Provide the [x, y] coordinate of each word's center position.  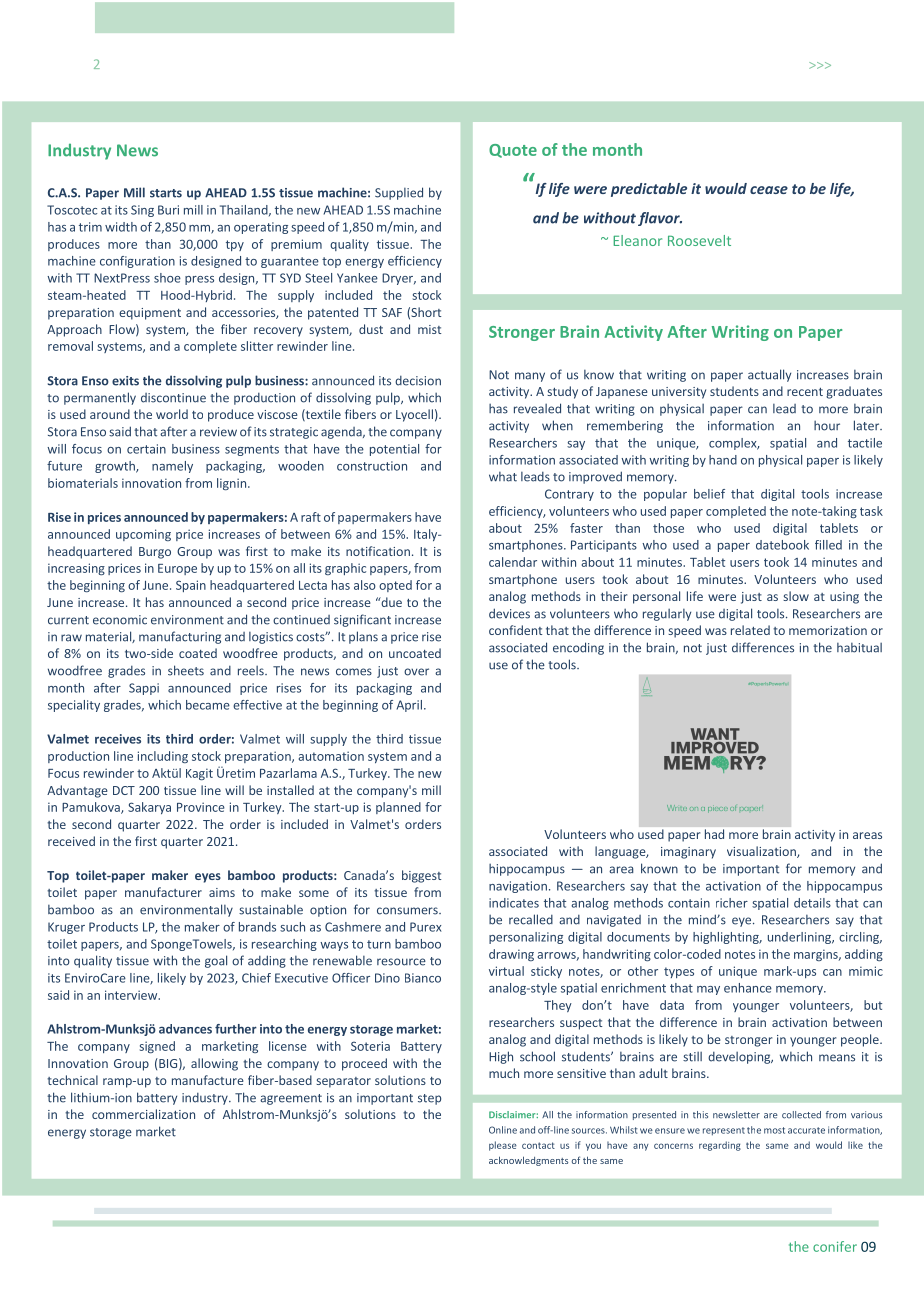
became [208, 705]
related [750, 630]
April [409, 706]
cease [769, 190]
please [503, 1146]
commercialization [143, 1114]
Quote [513, 151]
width [121, 227]
